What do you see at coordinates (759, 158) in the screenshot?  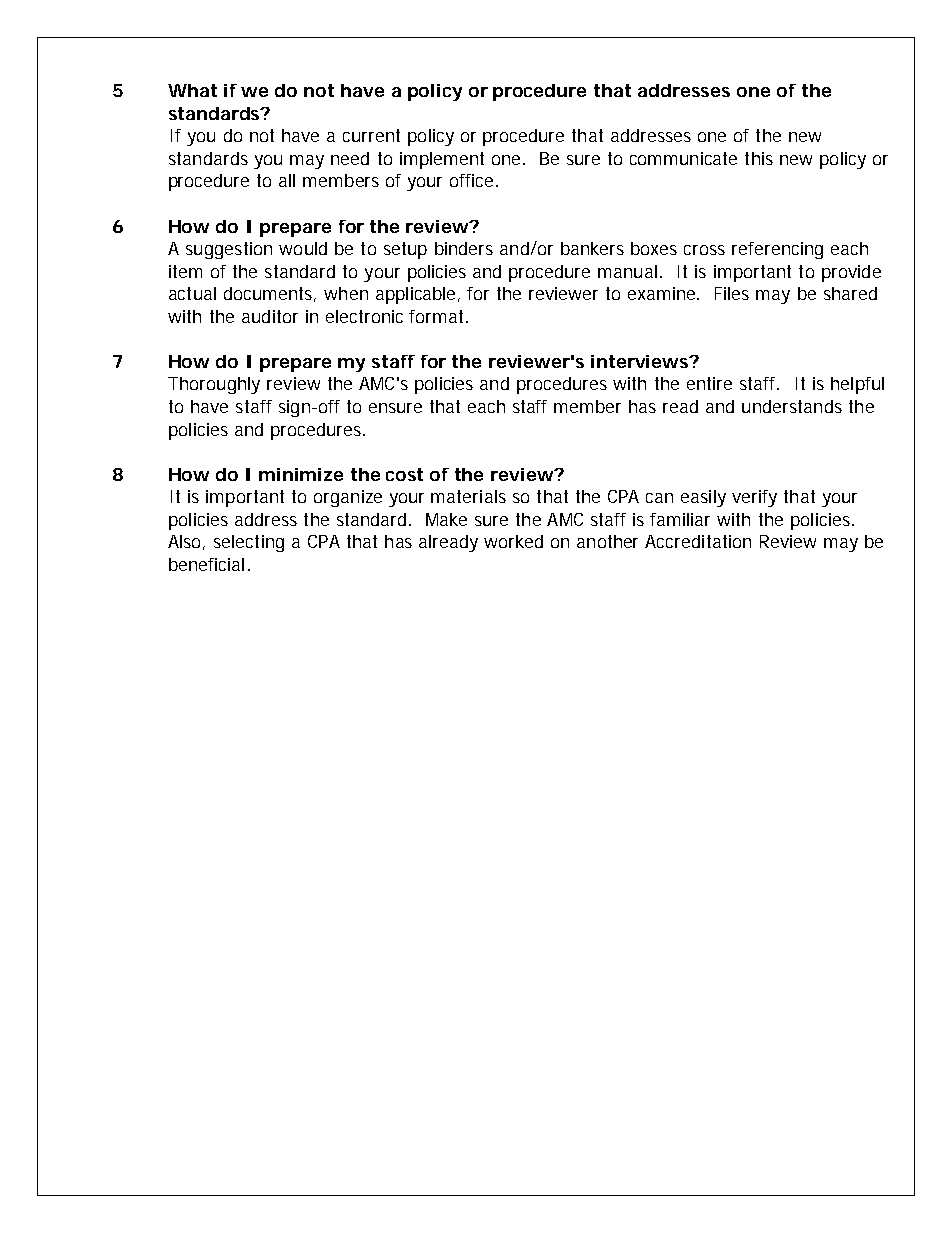 I see `this` at bounding box center [759, 158].
